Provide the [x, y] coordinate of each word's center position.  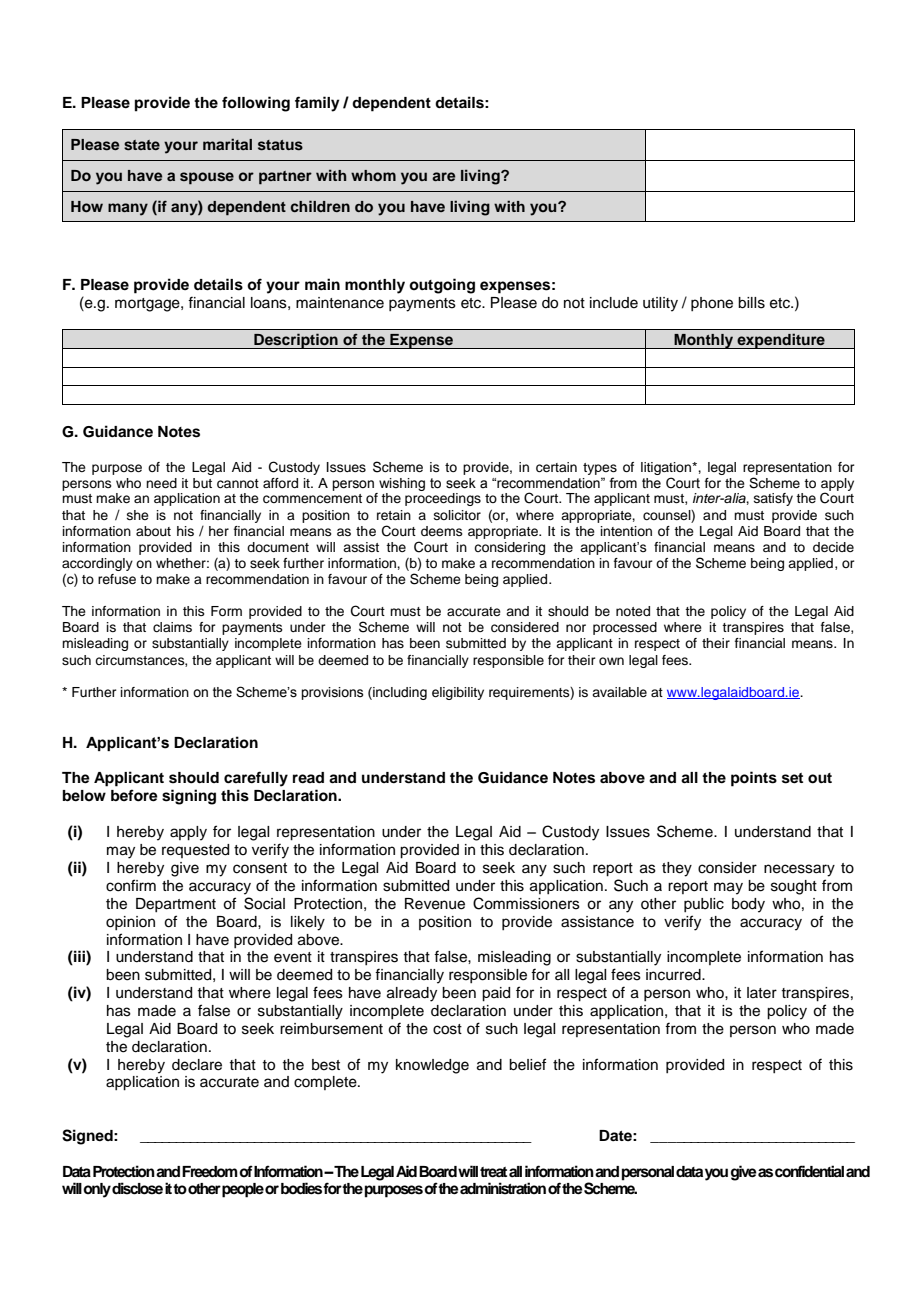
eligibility [458, 693]
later [762, 993]
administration [503, 1188]
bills [751, 303]
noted [633, 611]
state [142, 145]
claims [172, 627]
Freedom [210, 1171]
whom [373, 175]
